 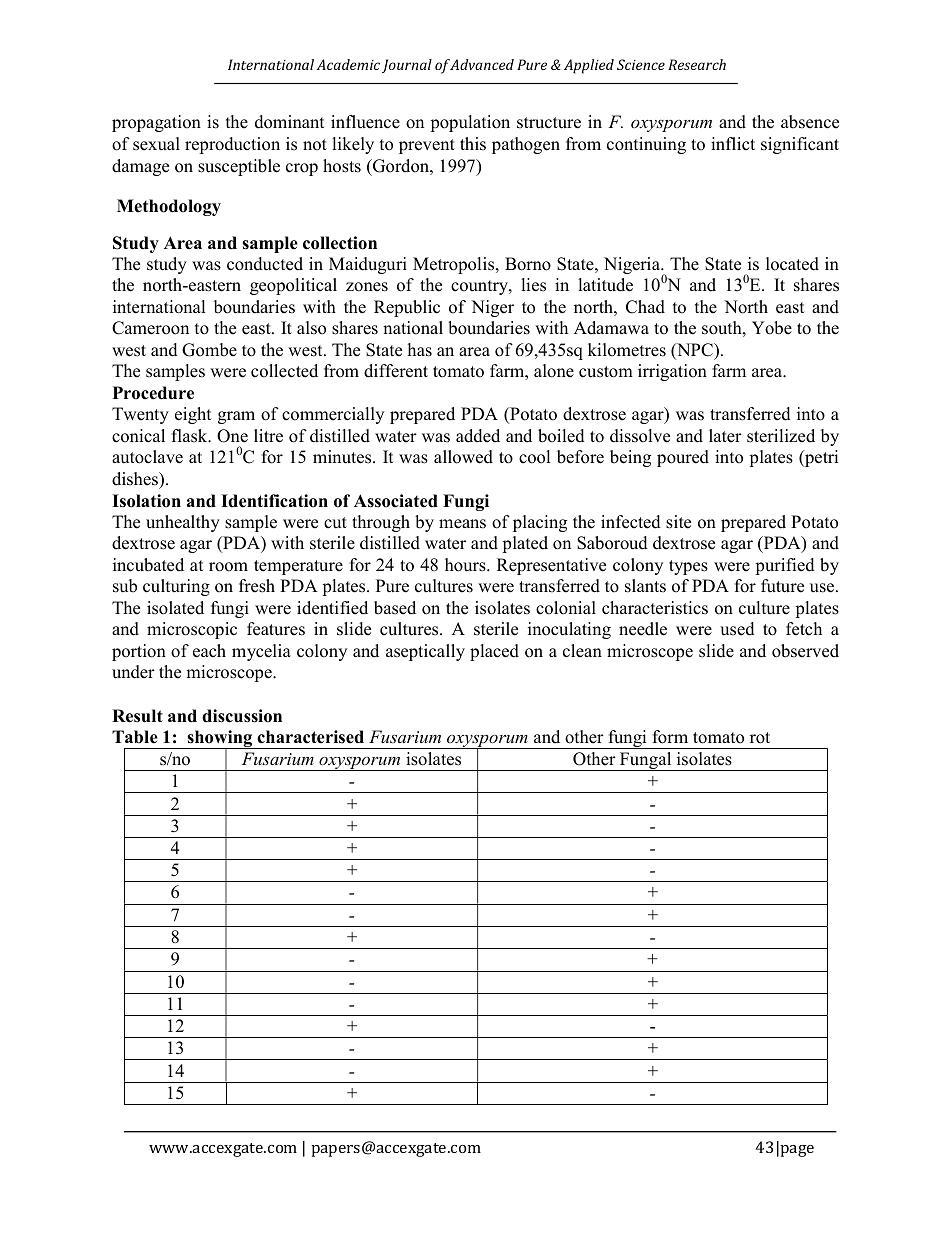 What do you see at coordinates (150, 328) in the image?
I see `Cameroon` at bounding box center [150, 328].
